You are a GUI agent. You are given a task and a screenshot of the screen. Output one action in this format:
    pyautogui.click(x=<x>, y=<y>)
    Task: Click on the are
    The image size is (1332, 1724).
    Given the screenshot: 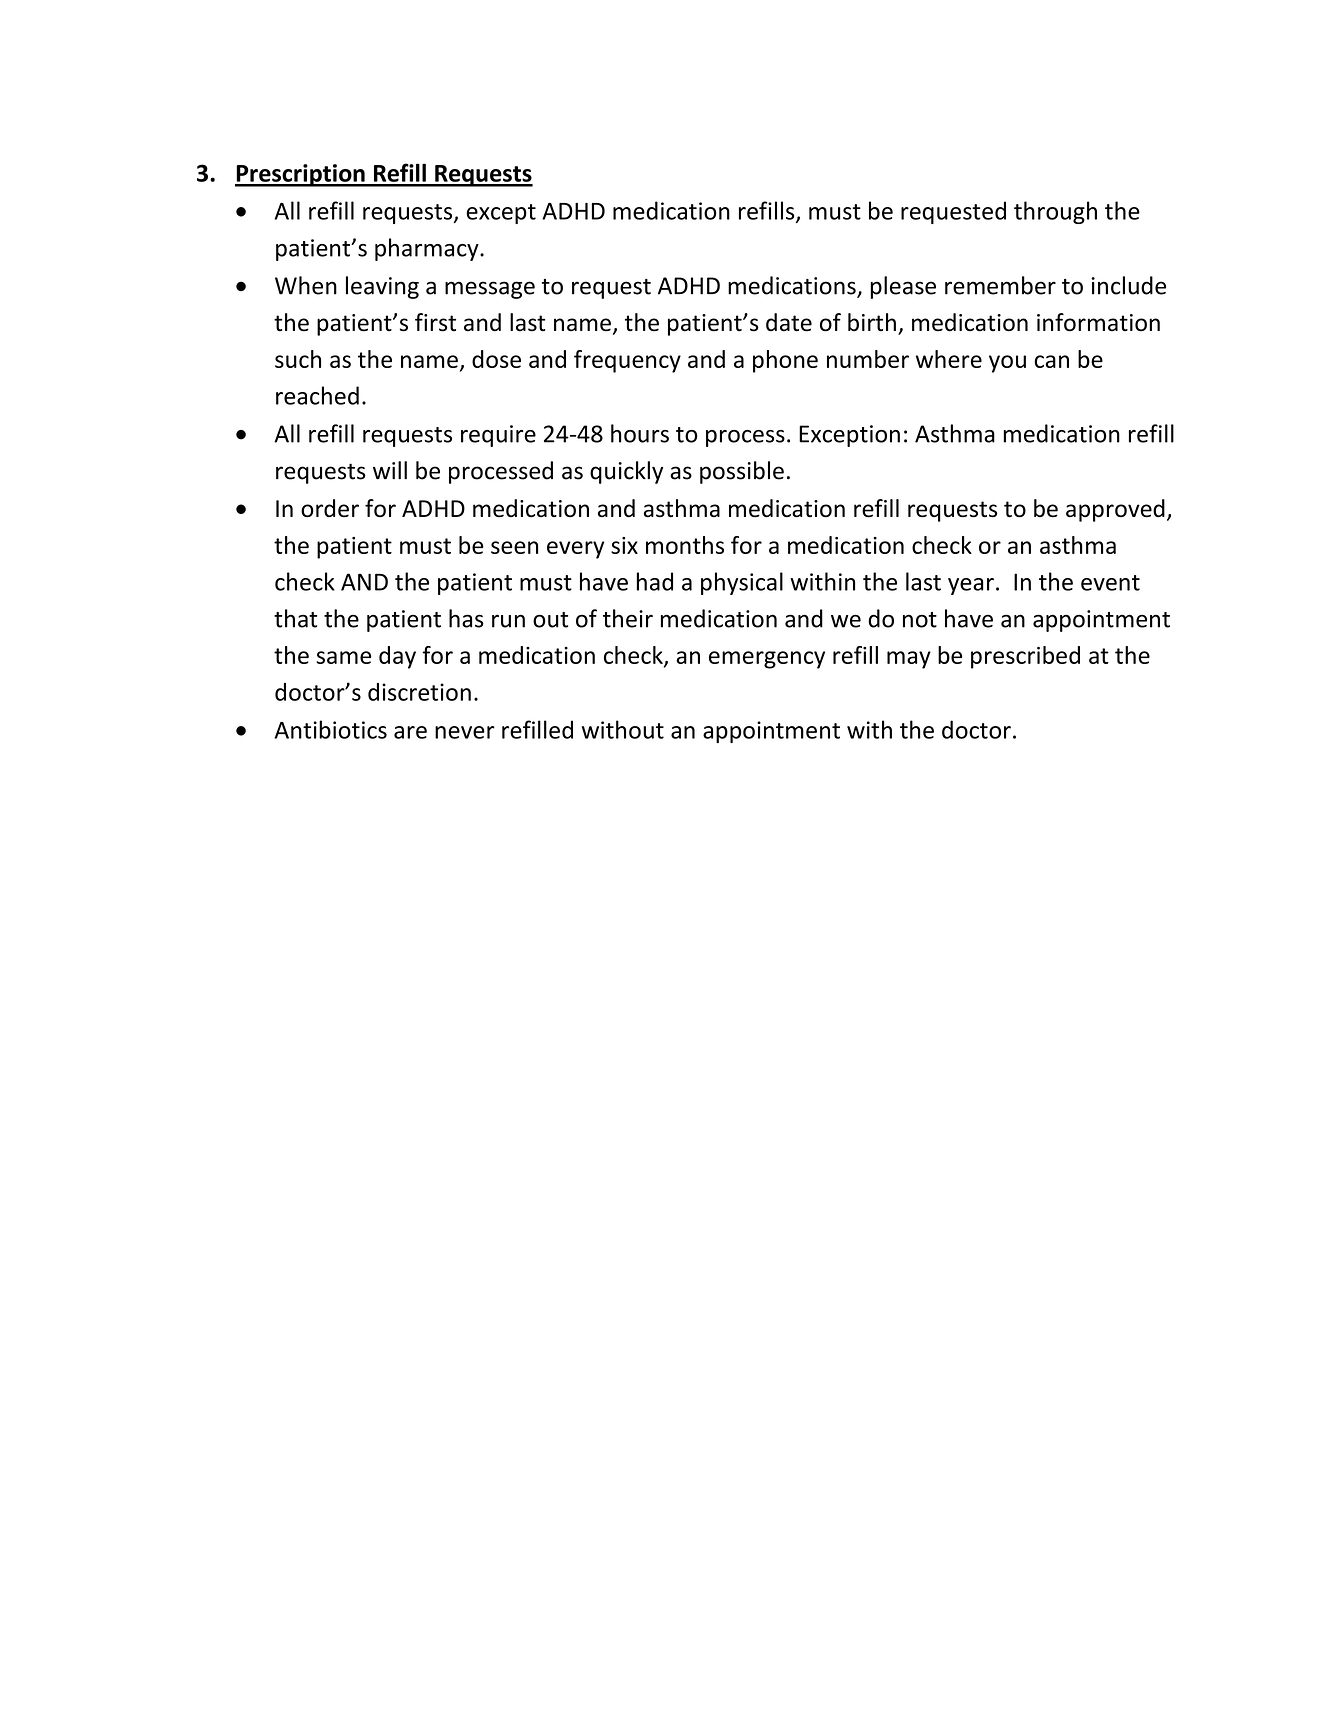 What is the action you would take?
    pyautogui.click(x=410, y=732)
